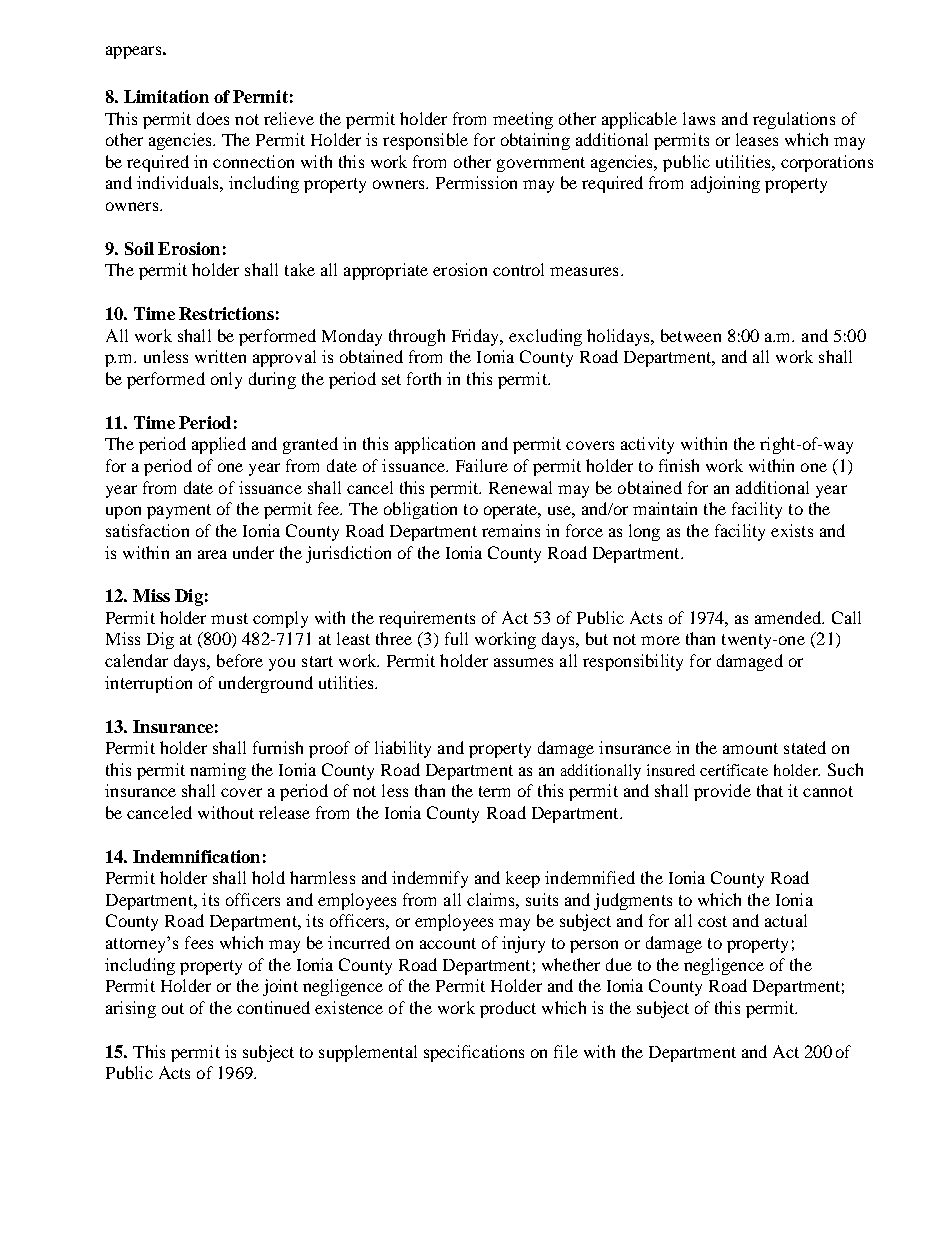 Image resolution: width=952 pixels, height=1233 pixels. What do you see at coordinates (212, 554) in the screenshot?
I see `area` at bounding box center [212, 554].
